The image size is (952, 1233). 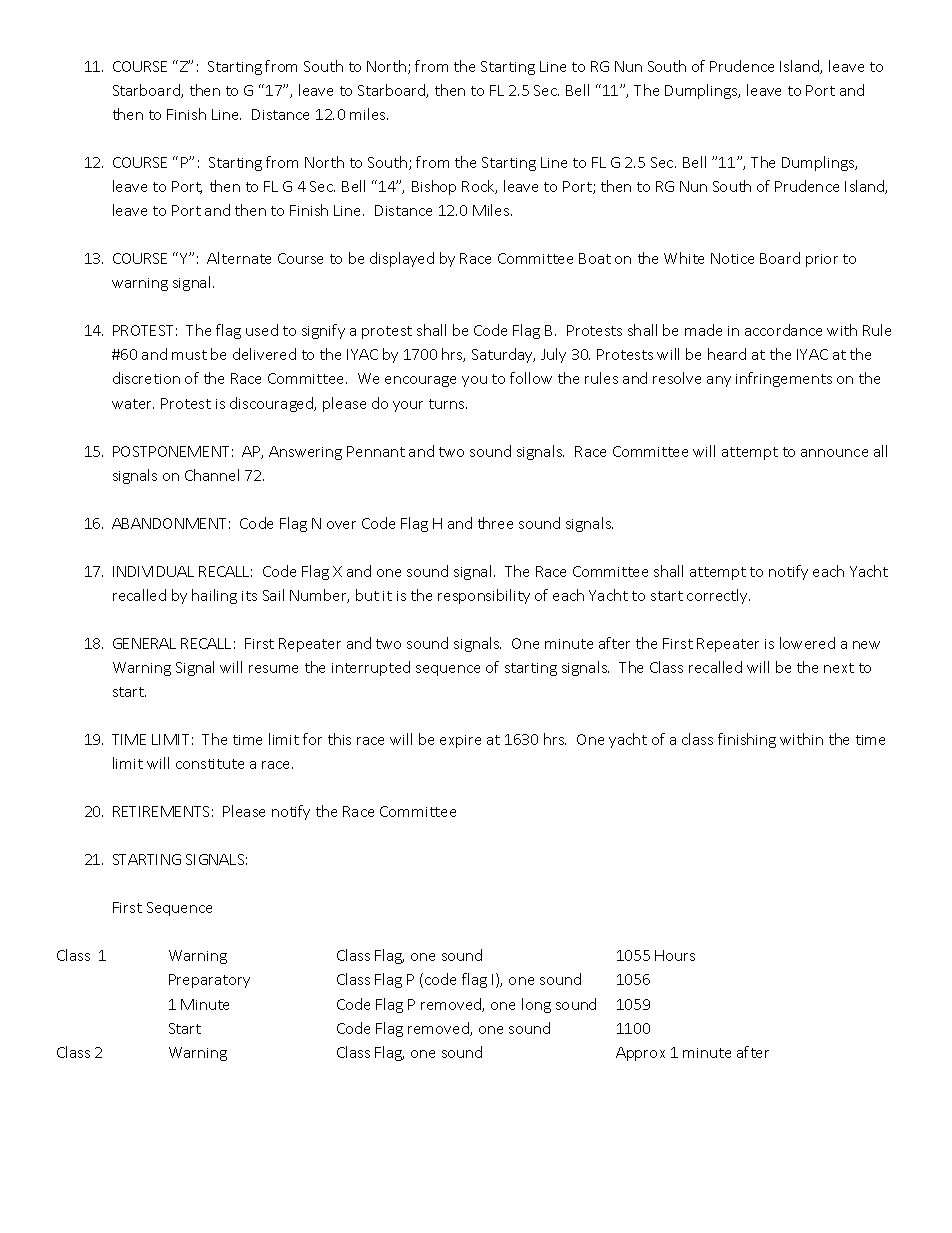 I want to click on long, so click(x=536, y=1005).
